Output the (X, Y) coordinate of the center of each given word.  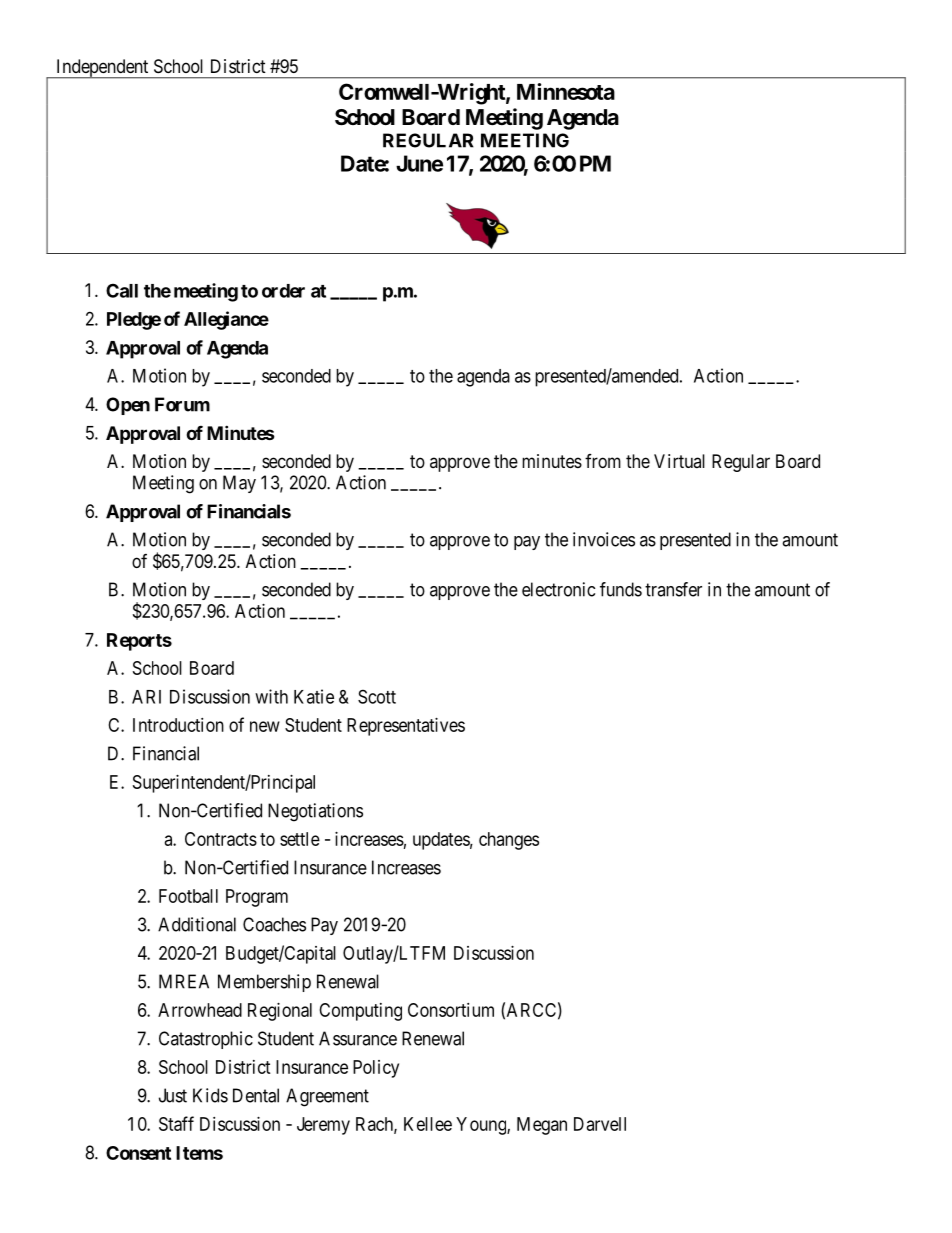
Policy (376, 1069)
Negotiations (315, 812)
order (283, 291)
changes (509, 841)
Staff (176, 1123)
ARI (146, 697)
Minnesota (566, 91)
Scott (377, 696)
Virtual (679, 461)
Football (188, 896)
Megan (542, 1126)
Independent (102, 69)
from (603, 461)
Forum (182, 404)
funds (621, 589)
